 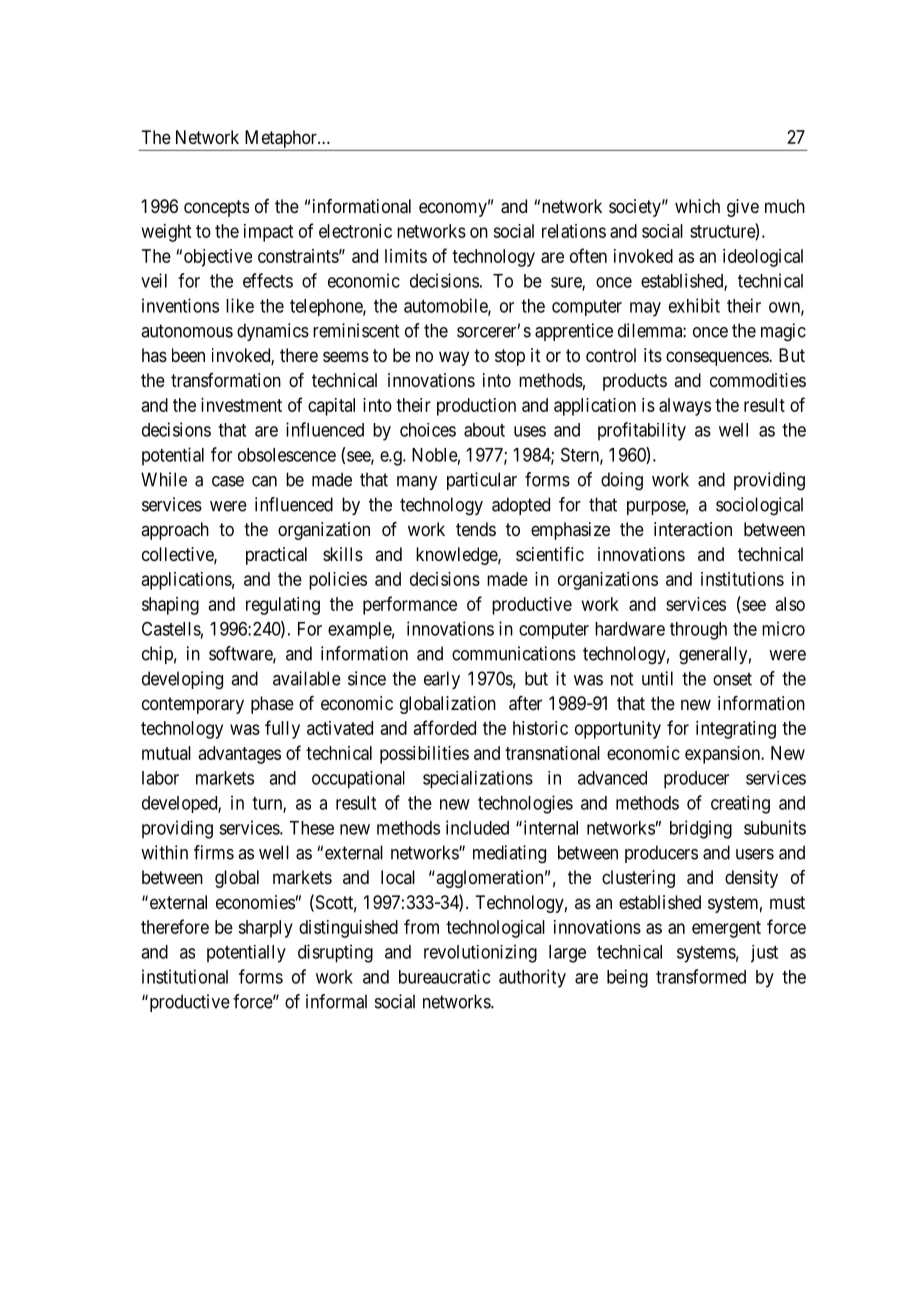 I want to click on practical, so click(x=276, y=556).
